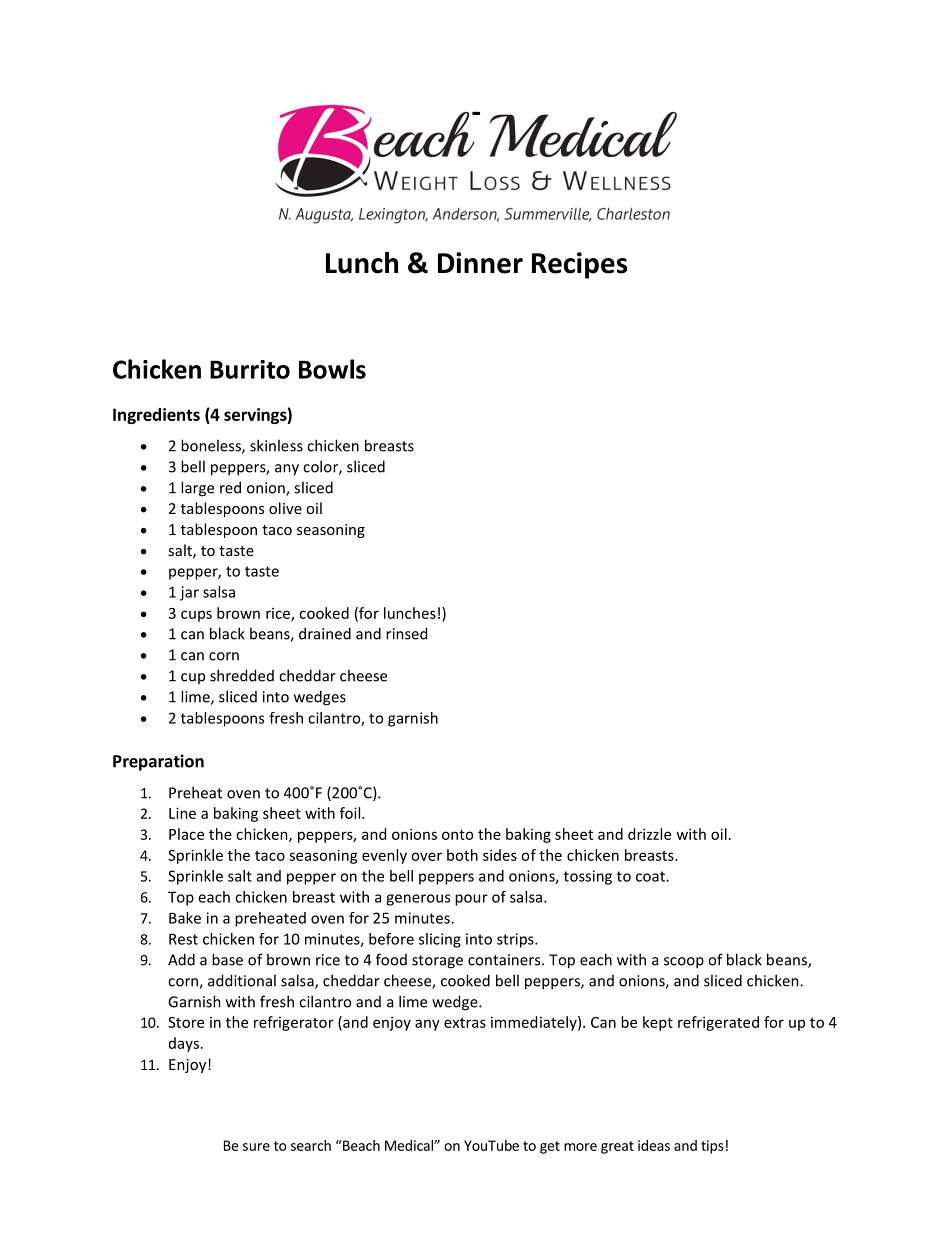 The width and height of the image is (952, 1233). What do you see at coordinates (185, 918) in the image?
I see `Bake` at bounding box center [185, 918].
